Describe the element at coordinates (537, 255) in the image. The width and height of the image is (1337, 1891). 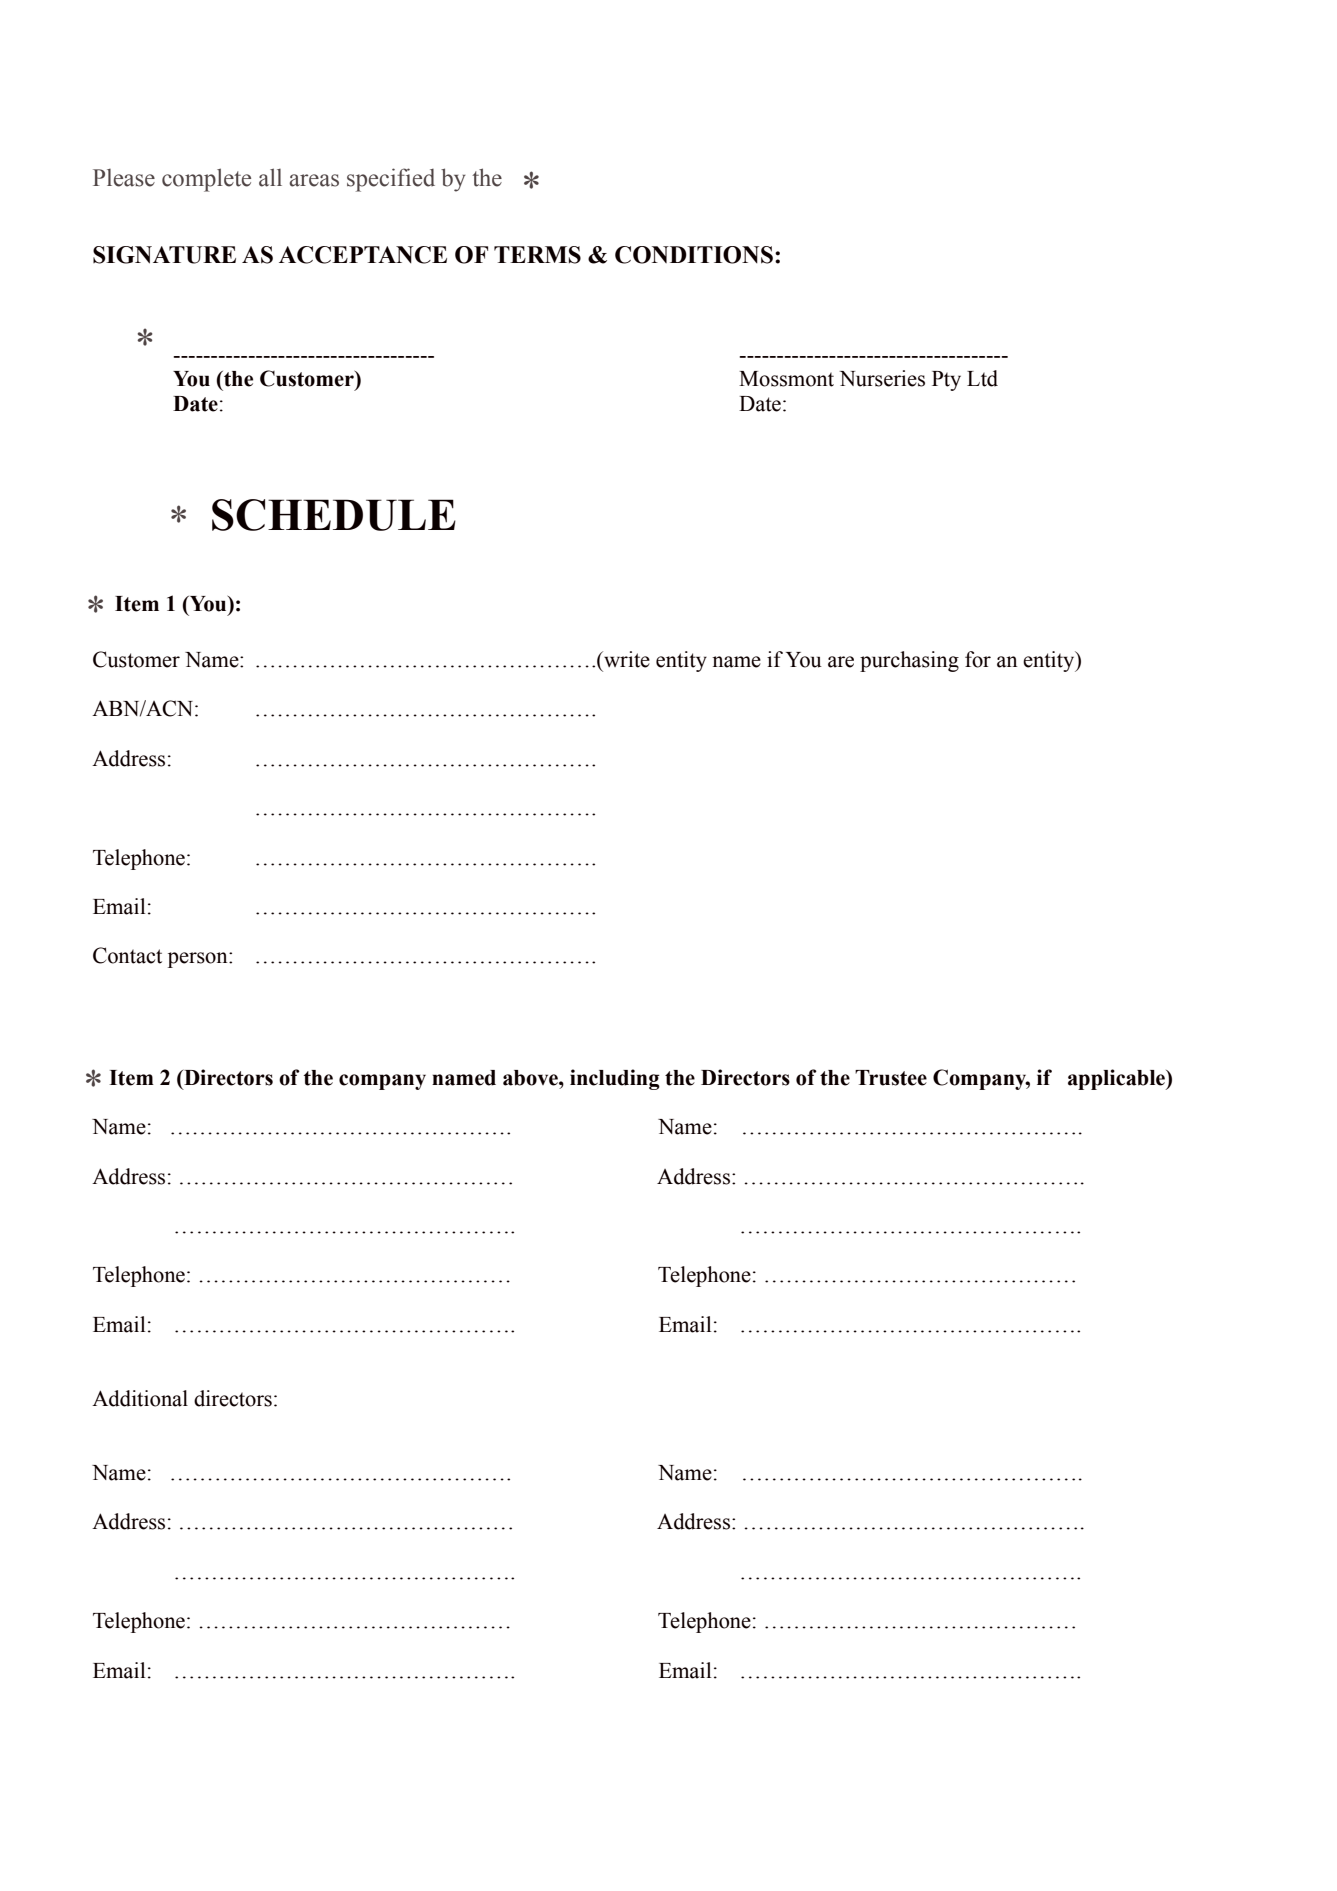
I see `TERMS` at that location.
